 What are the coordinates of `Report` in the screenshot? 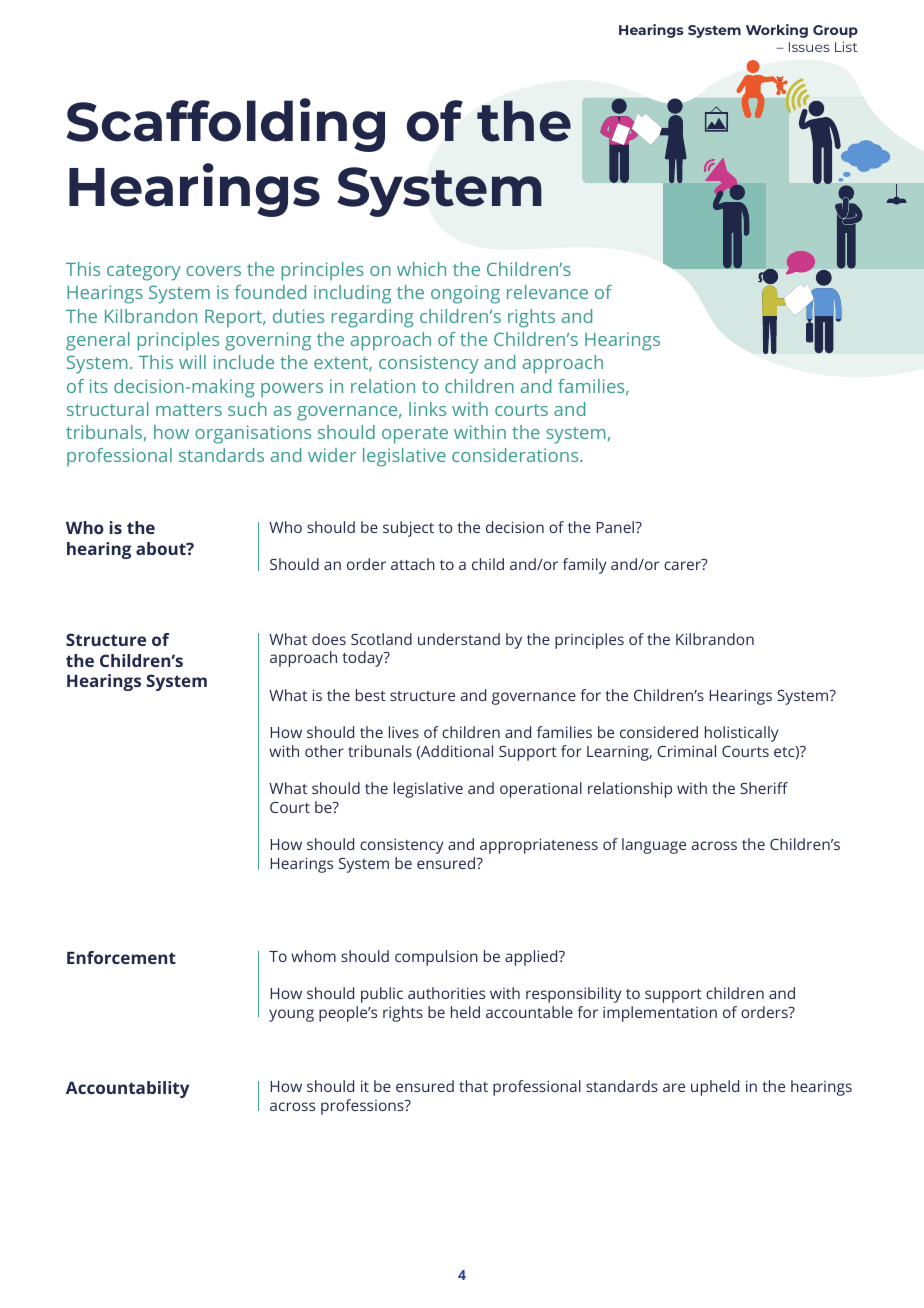 It's located at (235, 319).
